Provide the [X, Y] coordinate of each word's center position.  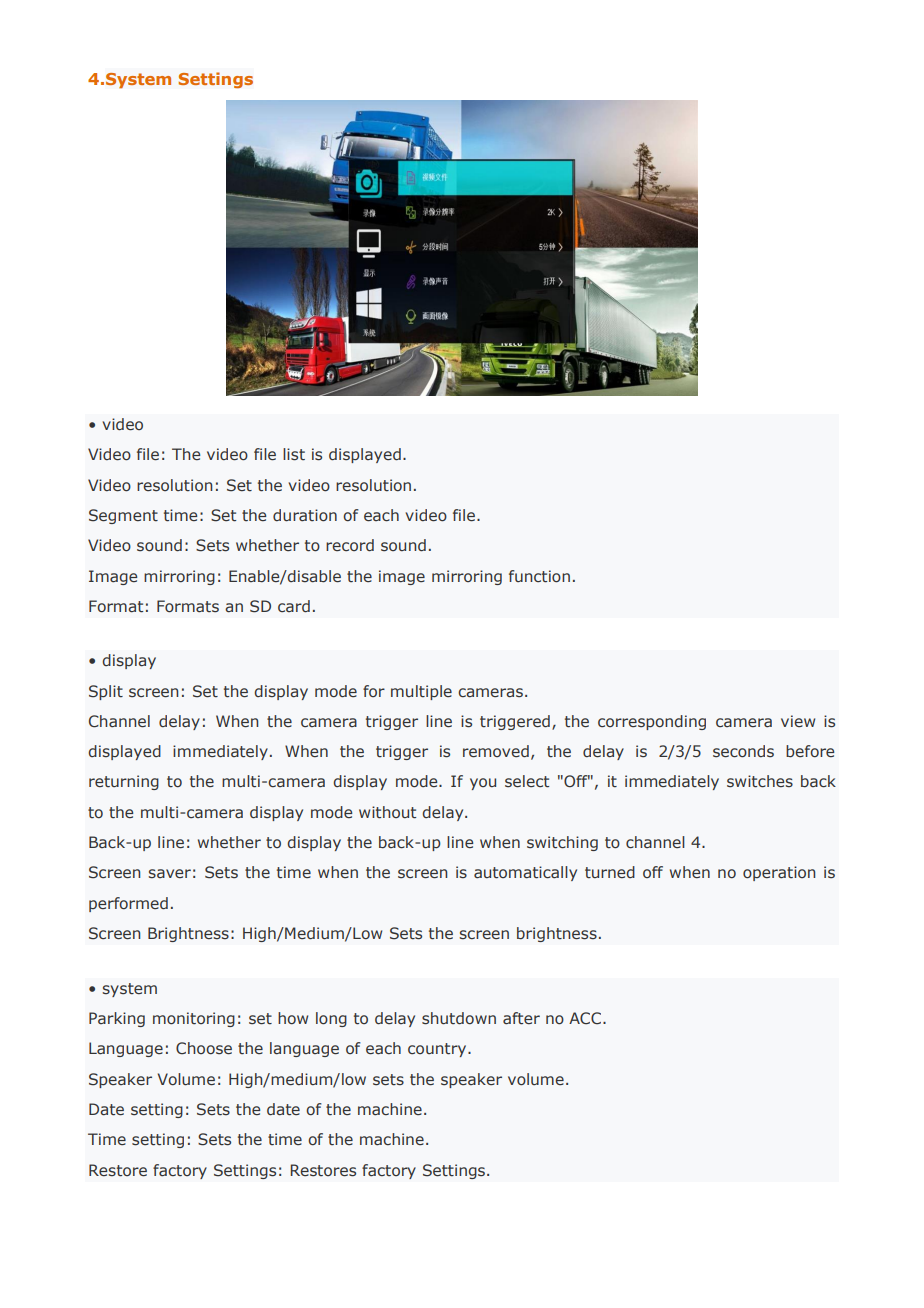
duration [305, 515]
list [294, 454]
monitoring [194, 1019]
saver [169, 874]
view [798, 721]
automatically [525, 873]
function [539, 576]
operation [779, 873]
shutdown [459, 1018]
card [294, 606]
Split [106, 692]
